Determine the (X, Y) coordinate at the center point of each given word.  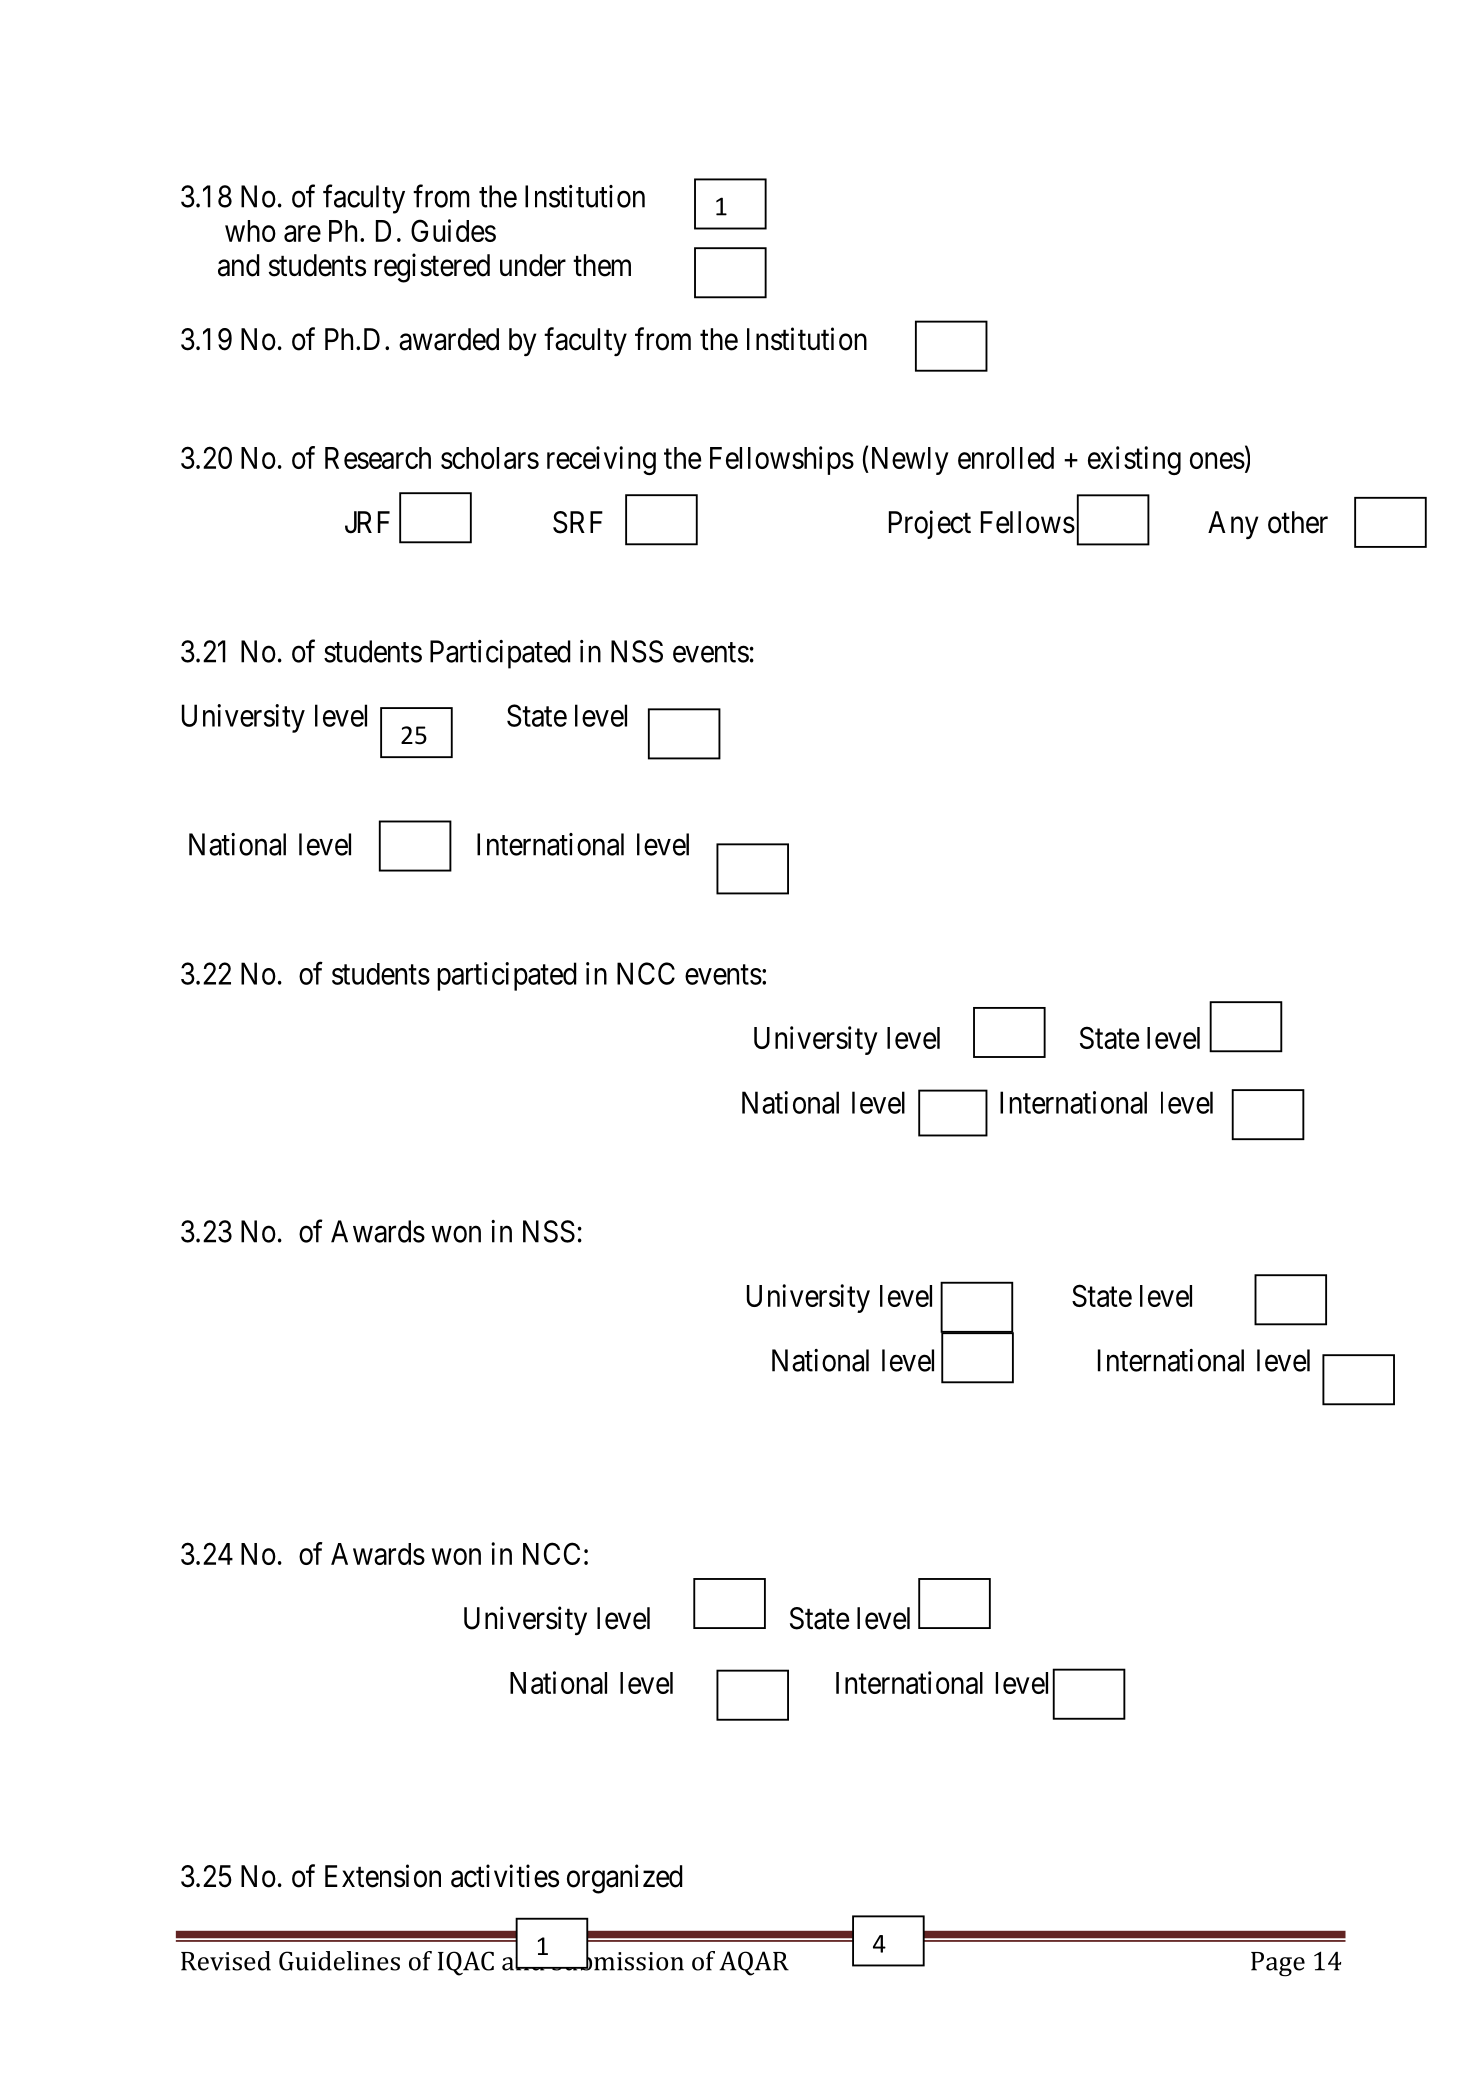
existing (1134, 460)
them (602, 265)
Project (930, 524)
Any (1233, 525)
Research (378, 458)
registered (432, 268)
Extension (383, 1876)
